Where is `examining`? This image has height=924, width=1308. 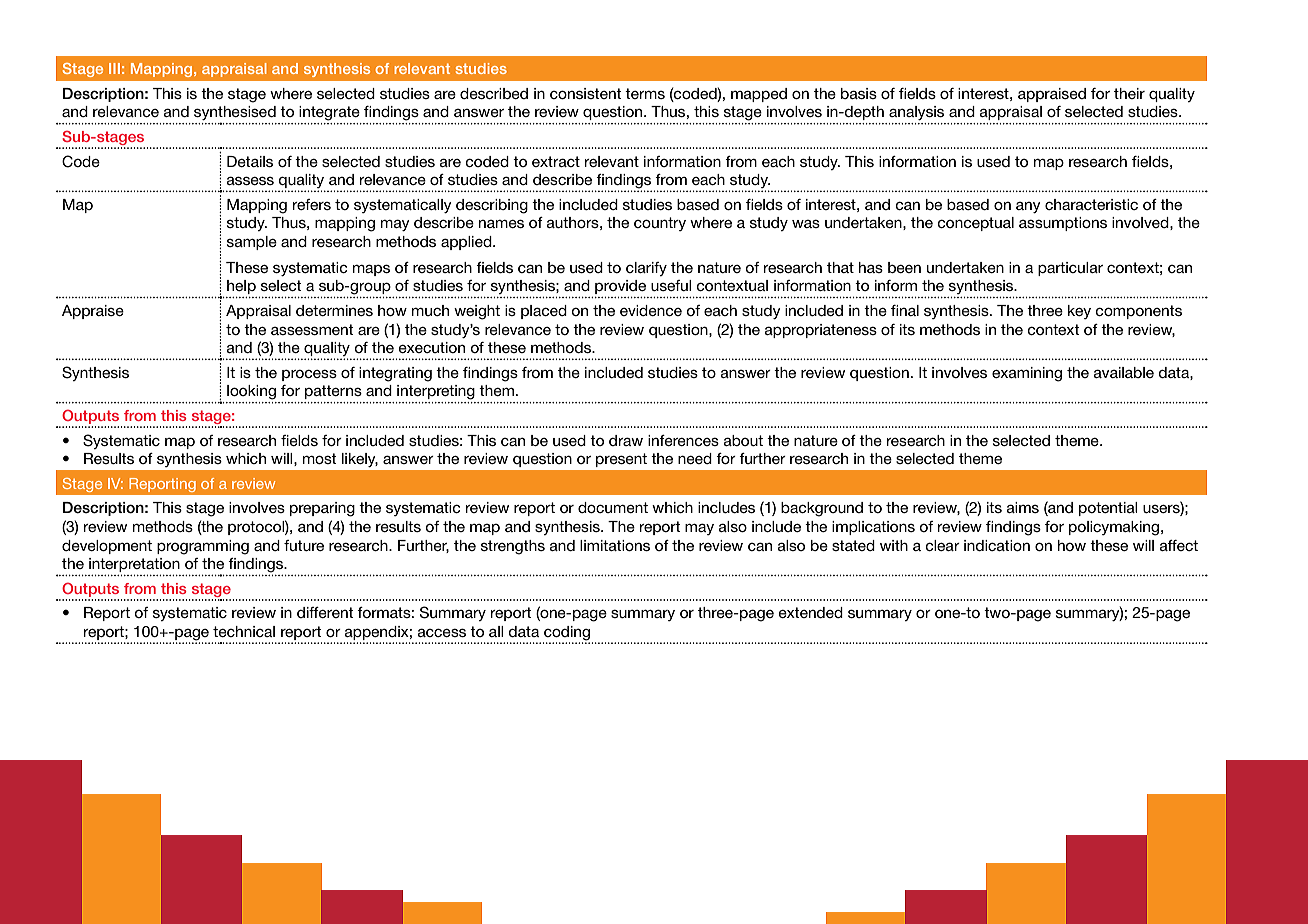
examining is located at coordinates (1027, 374).
